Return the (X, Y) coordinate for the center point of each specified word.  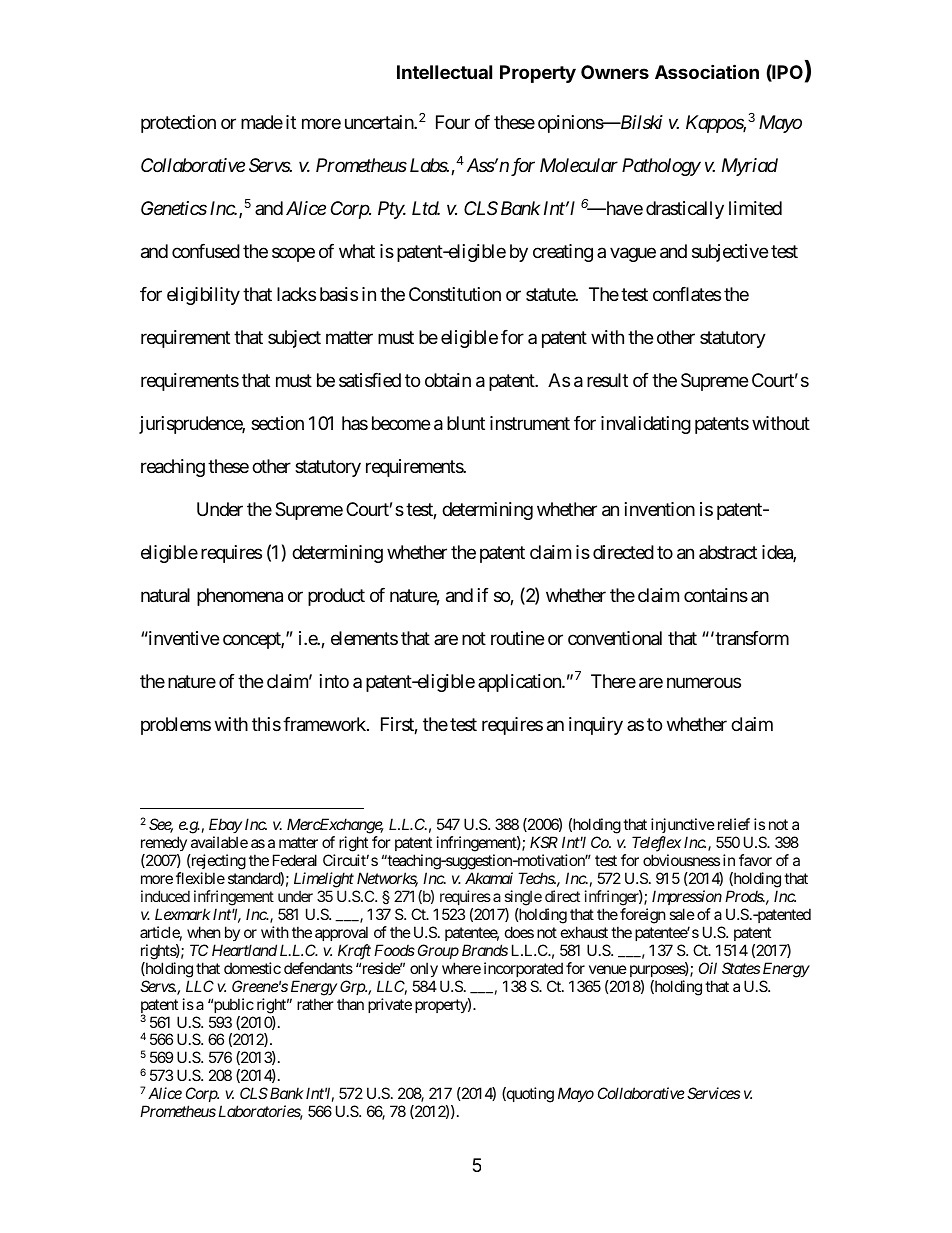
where (461, 968)
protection (178, 124)
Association (707, 71)
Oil (708, 968)
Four (453, 122)
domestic (252, 968)
